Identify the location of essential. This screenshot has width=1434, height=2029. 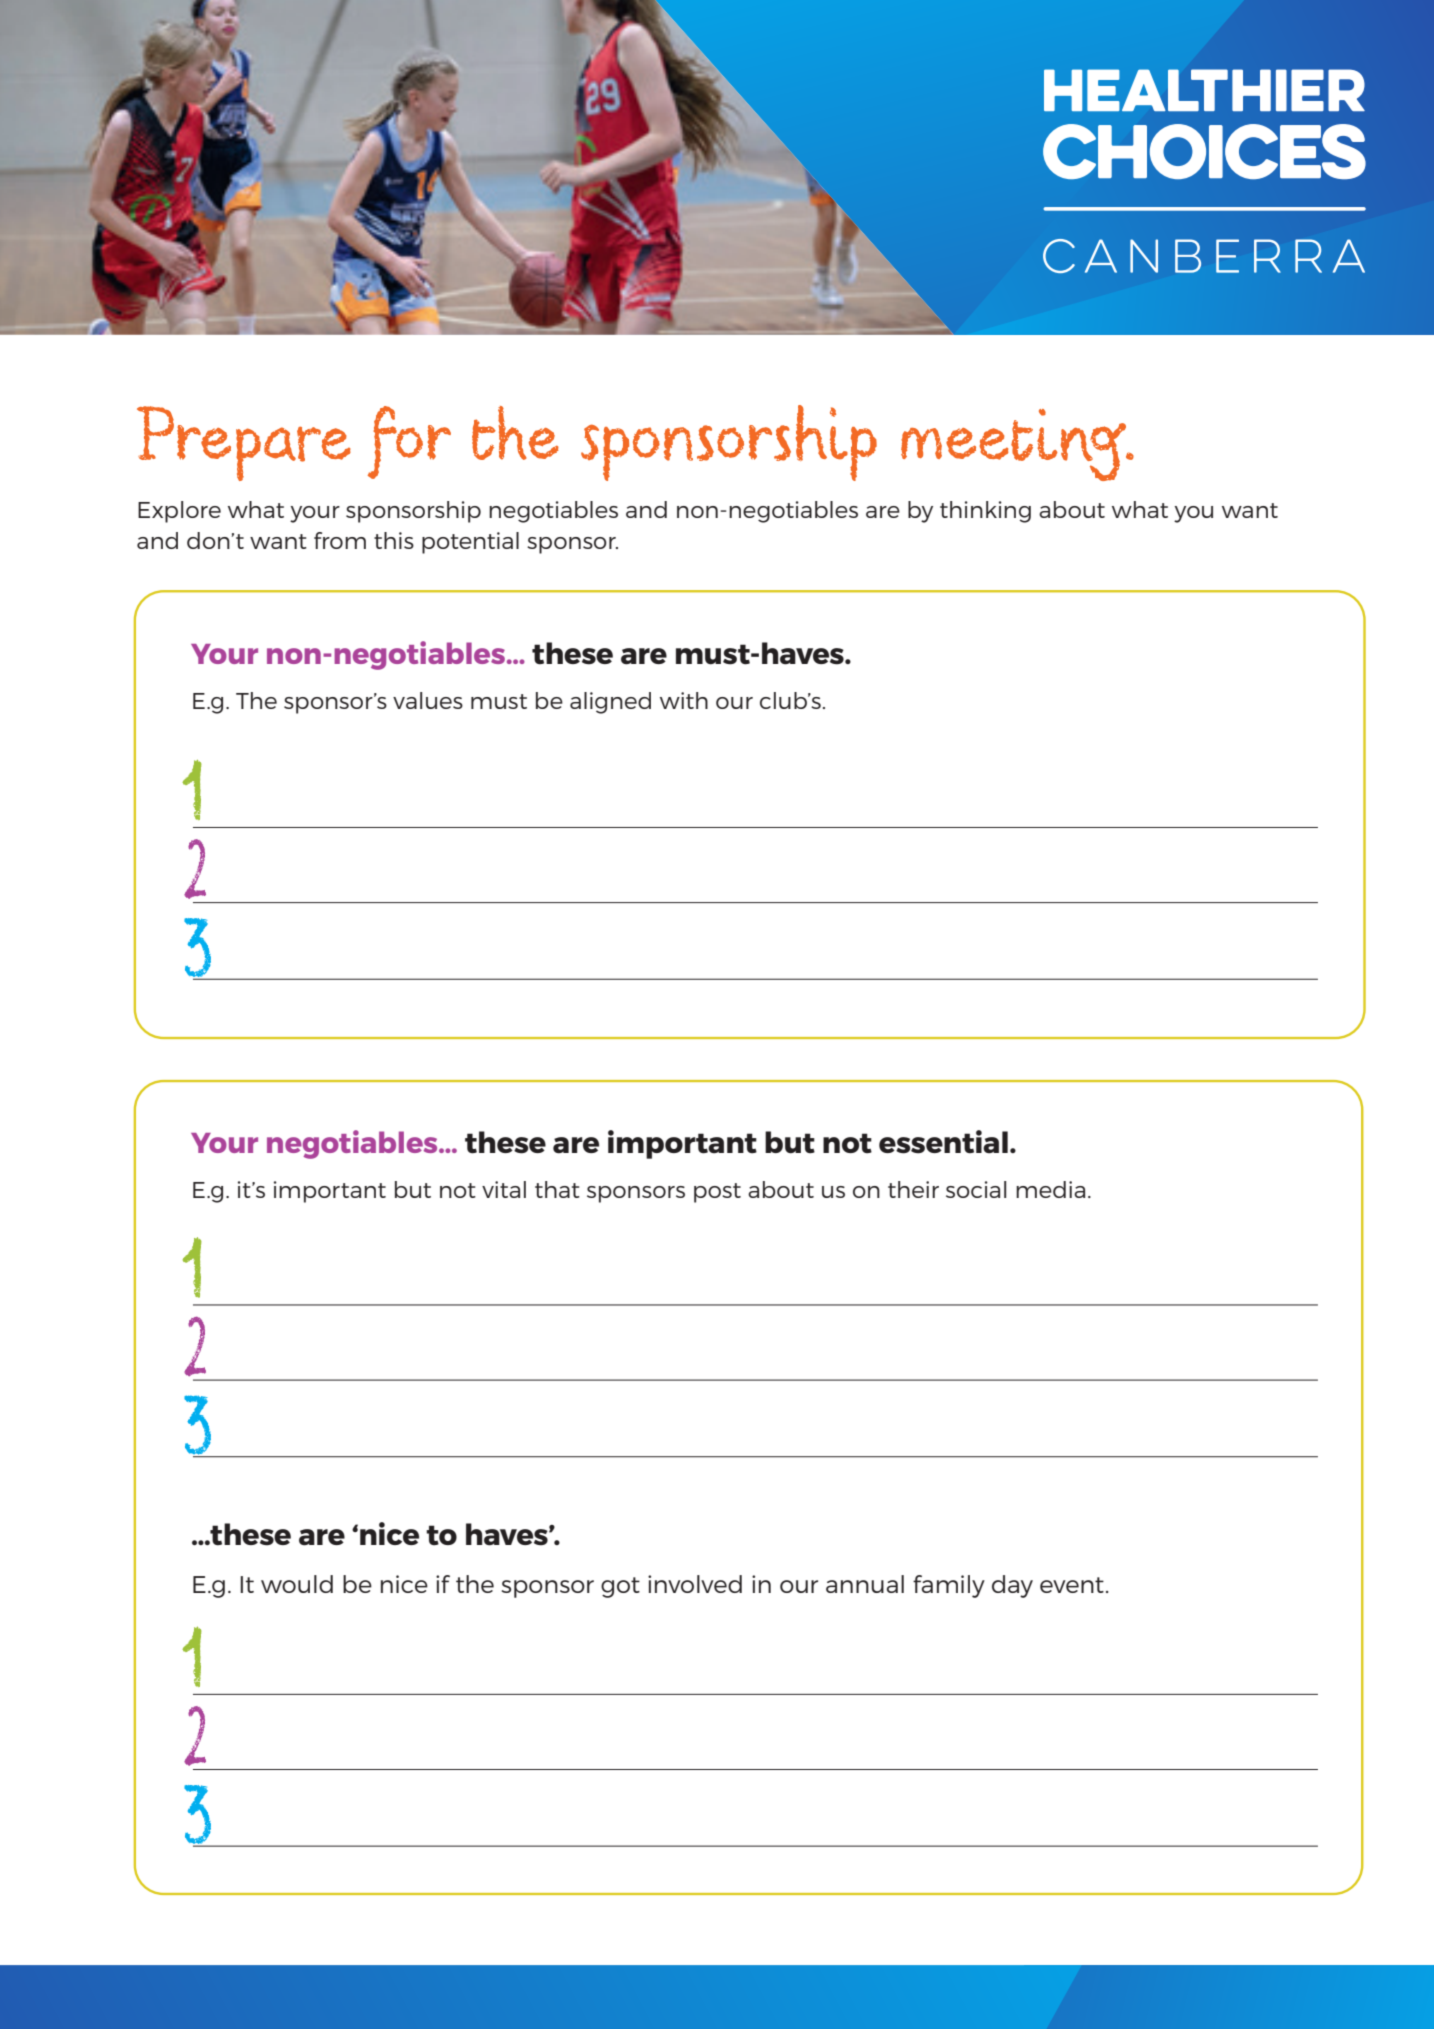
(943, 1142).
